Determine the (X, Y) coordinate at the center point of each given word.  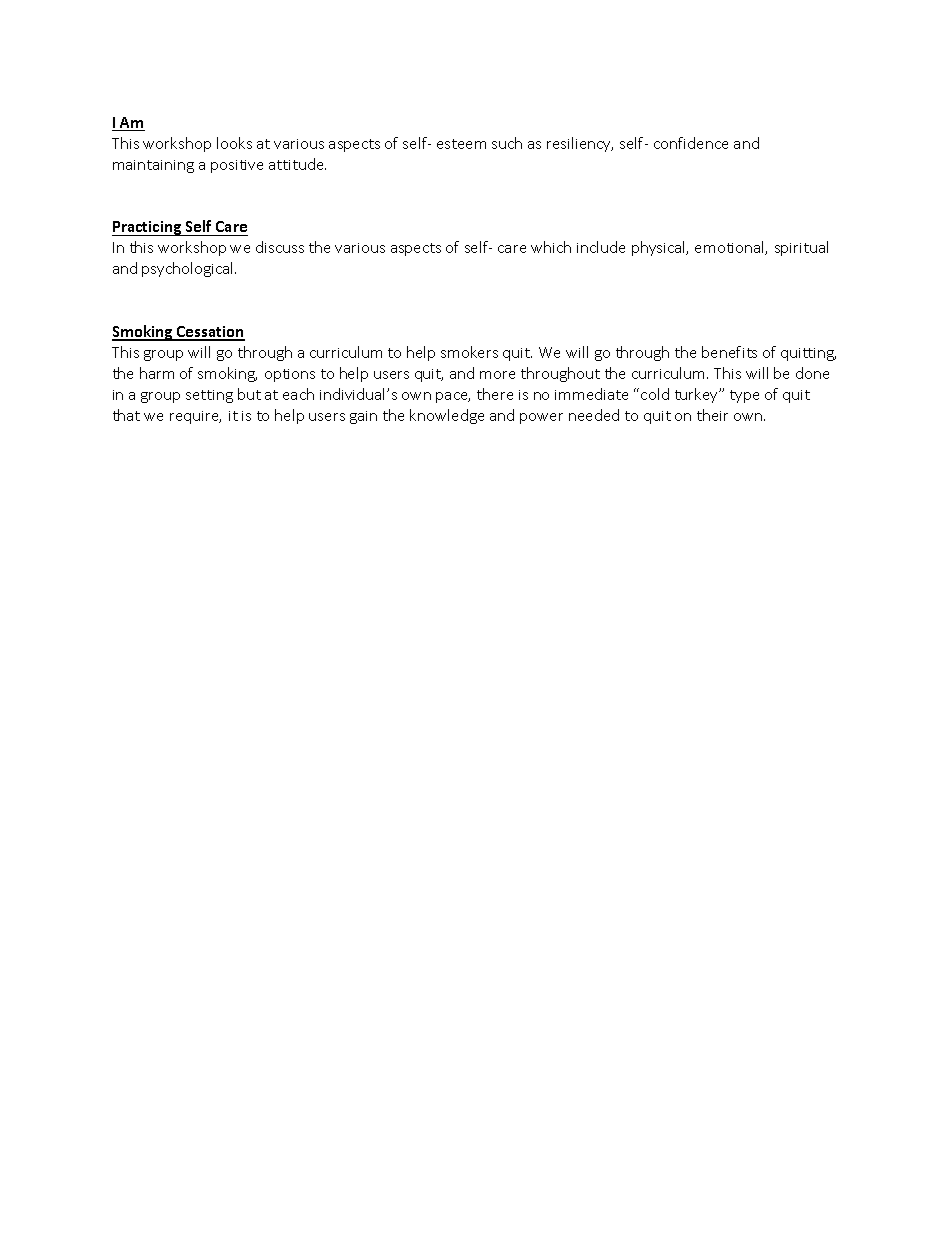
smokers (469, 352)
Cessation (210, 333)
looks (234, 143)
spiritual (801, 248)
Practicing (148, 228)
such (507, 143)
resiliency (580, 144)
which (551, 247)
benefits (729, 352)
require (195, 417)
